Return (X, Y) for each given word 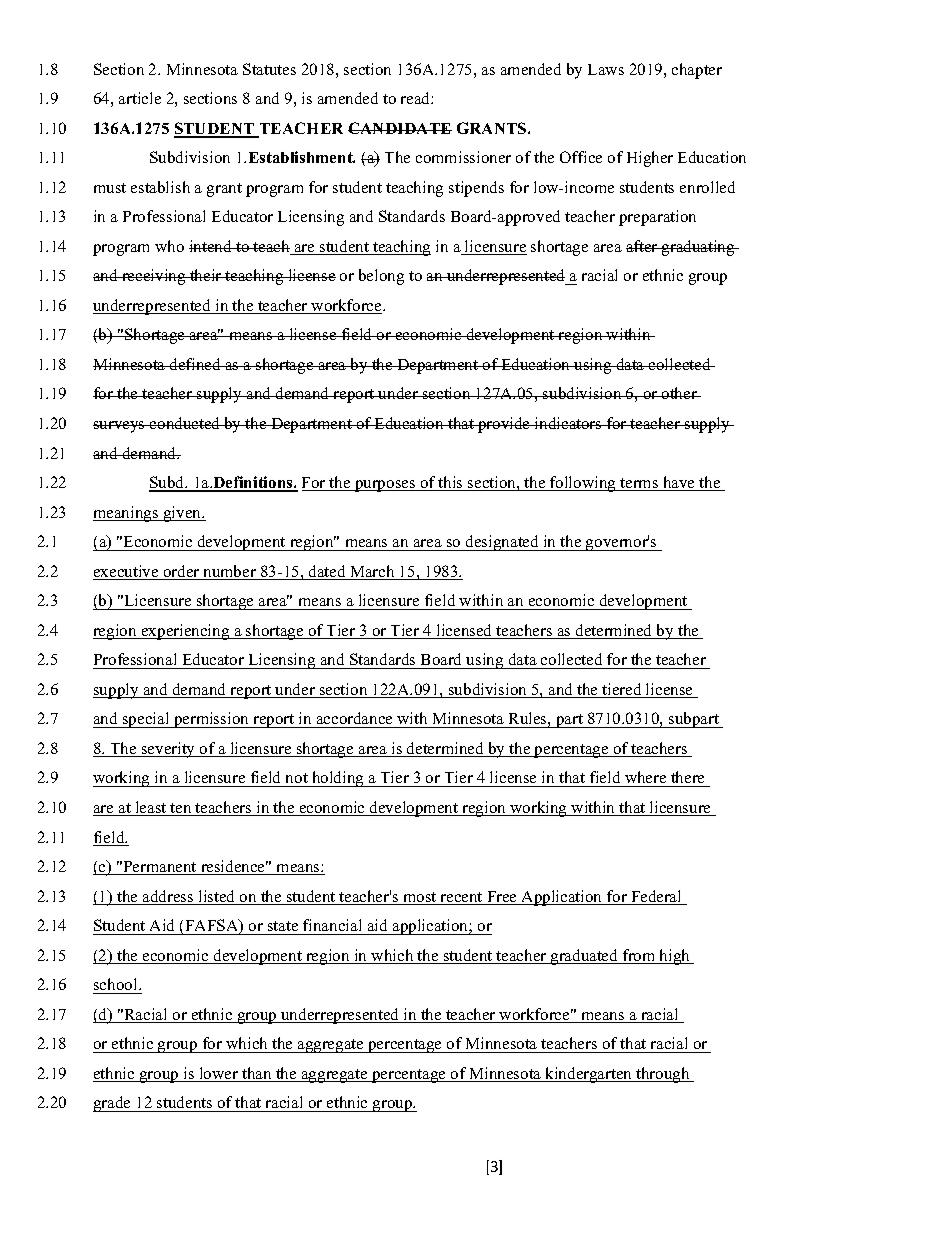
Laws (606, 69)
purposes (385, 486)
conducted (185, 423)
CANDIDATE (400, 128)
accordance (354, 720)
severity (169, 750)
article (140, 98)
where (646, 779)
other (679, 393)
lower (219, 1074)
